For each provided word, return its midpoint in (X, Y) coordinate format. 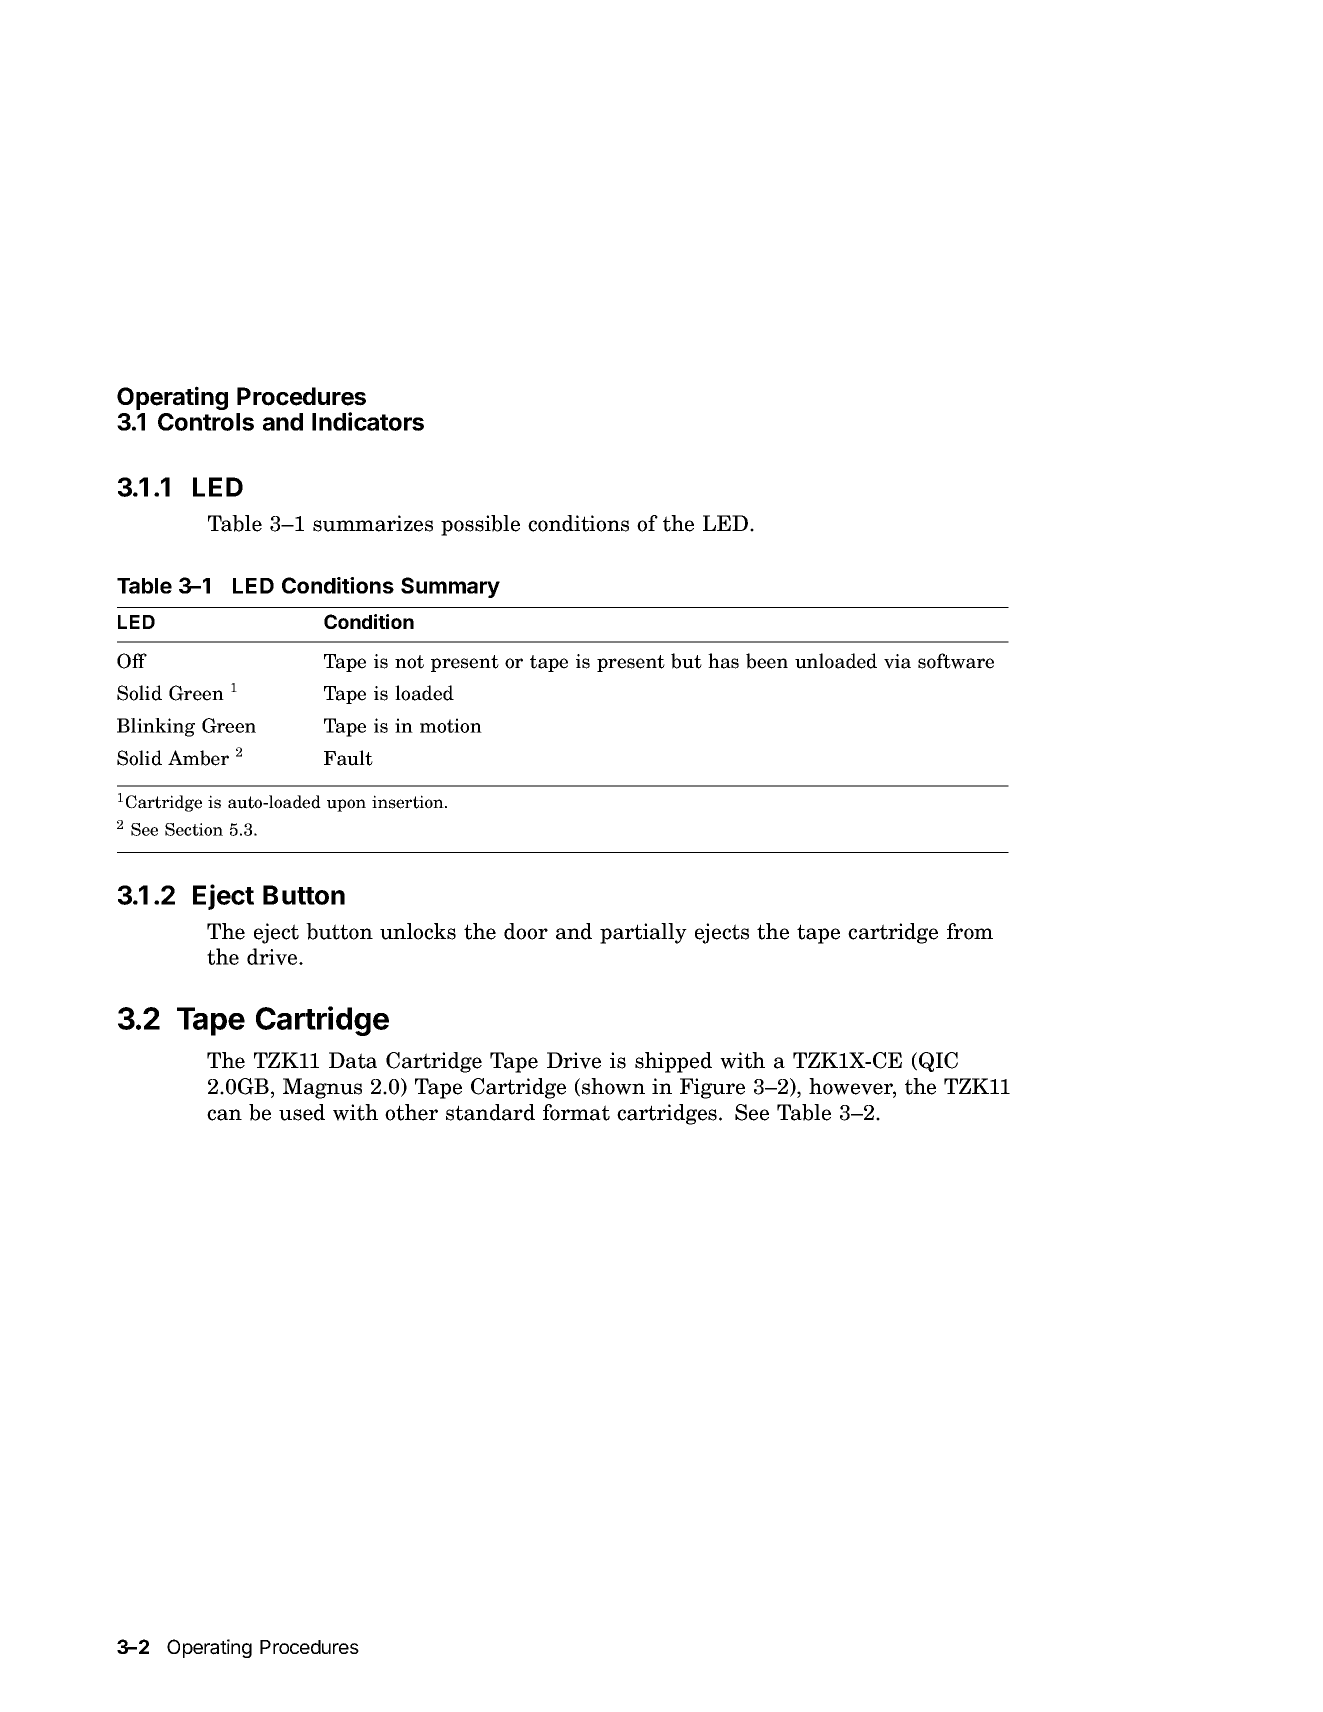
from (970, 931)
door (526, 931)
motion (451, 725)
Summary (450, 587)
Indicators (368, 421)
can (224, 1115)
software (956, 661)
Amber (198, 758)
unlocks (418, 931)
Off (132, 661)
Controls (206, 422)
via (897, 661)
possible (480, 525)
